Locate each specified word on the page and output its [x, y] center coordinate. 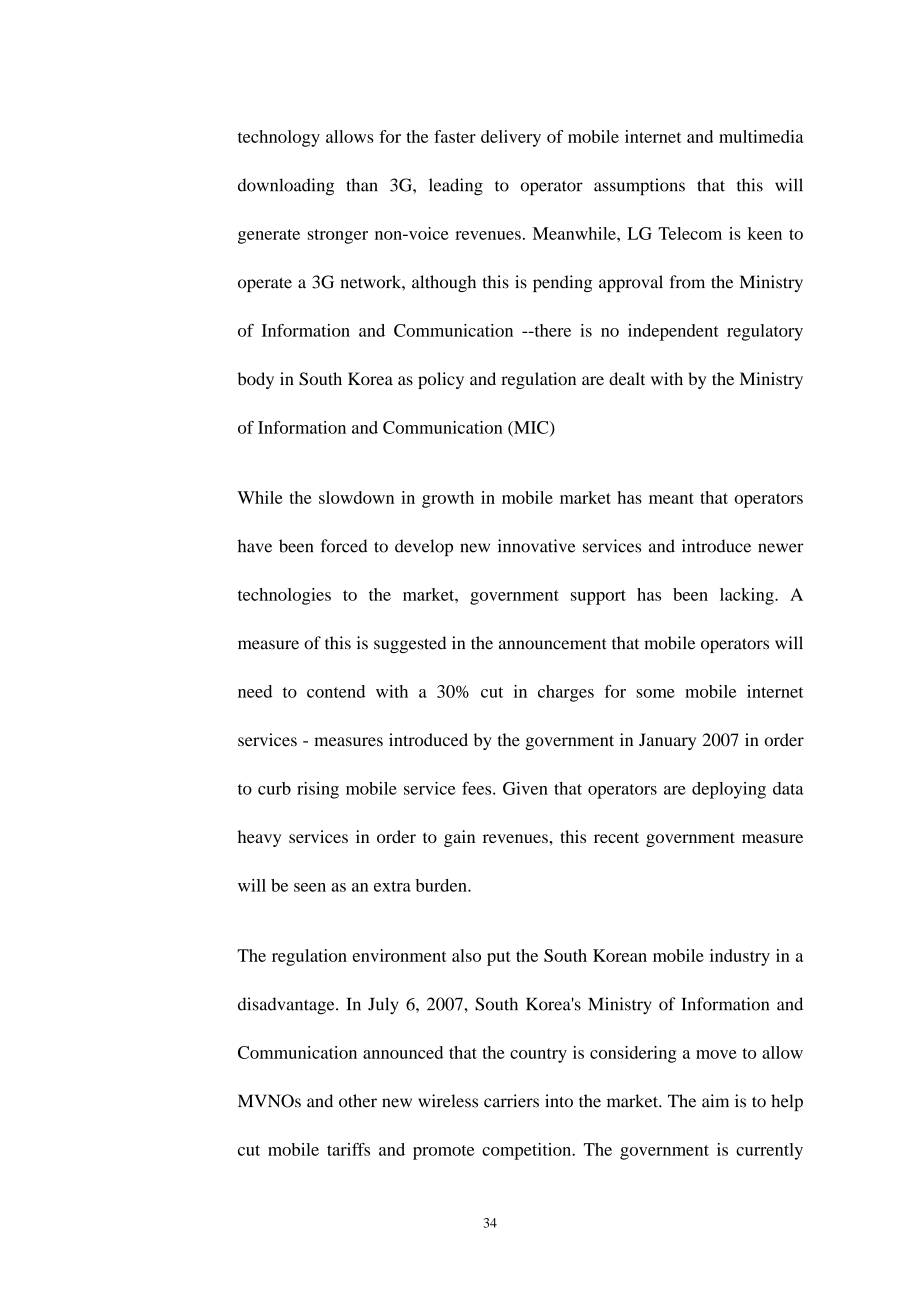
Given [525, 788]
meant [671, 498]
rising [318, 790]
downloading [286, 187]
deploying [729, 790]
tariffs [348, 1149]
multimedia [761, 136]
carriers [511, 1101]
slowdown [356, 497]
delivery [511, 138]
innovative [537, 546]
